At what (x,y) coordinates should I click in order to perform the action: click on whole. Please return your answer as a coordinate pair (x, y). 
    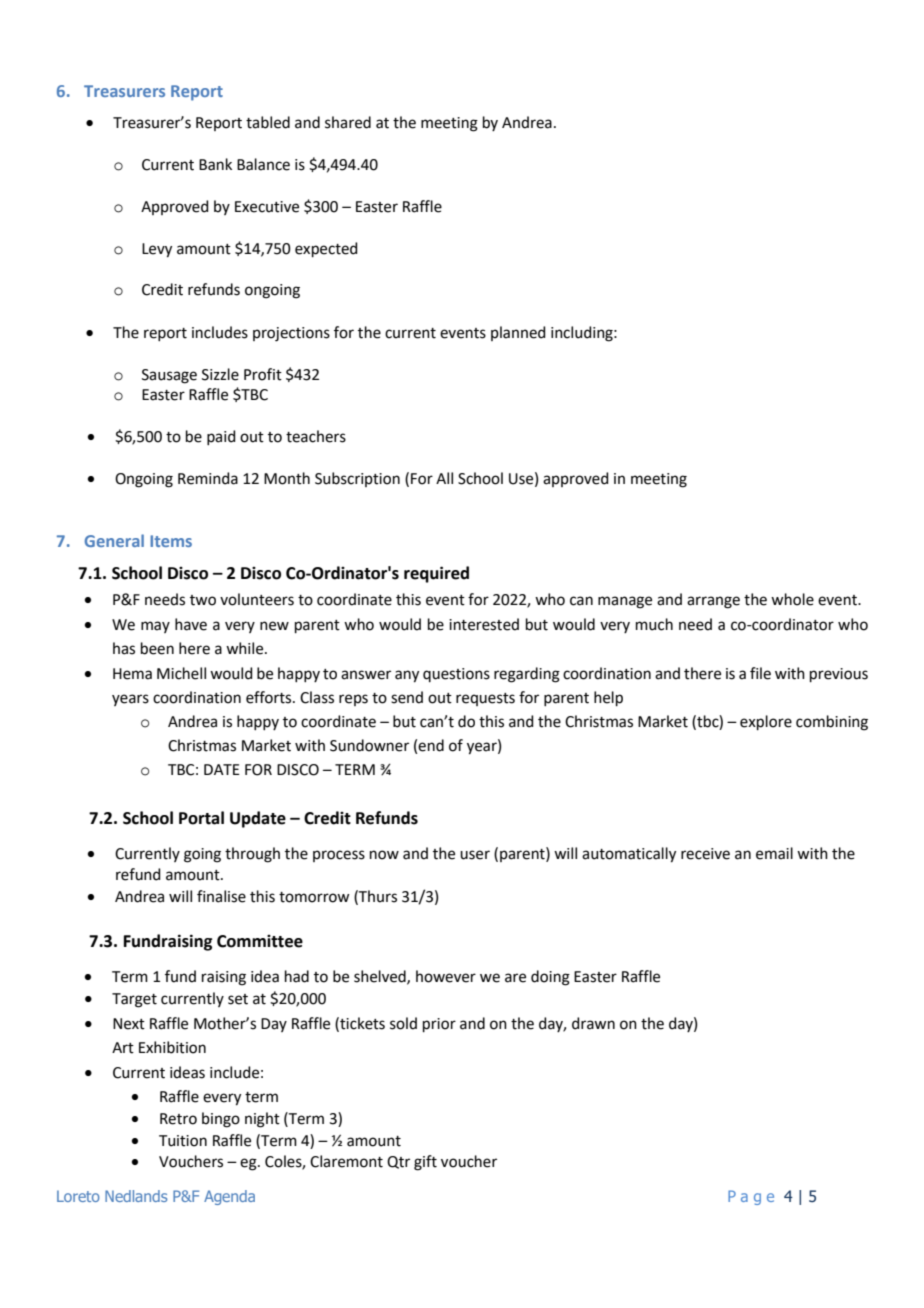
    Looking at the image, I should click on (792, 599).
